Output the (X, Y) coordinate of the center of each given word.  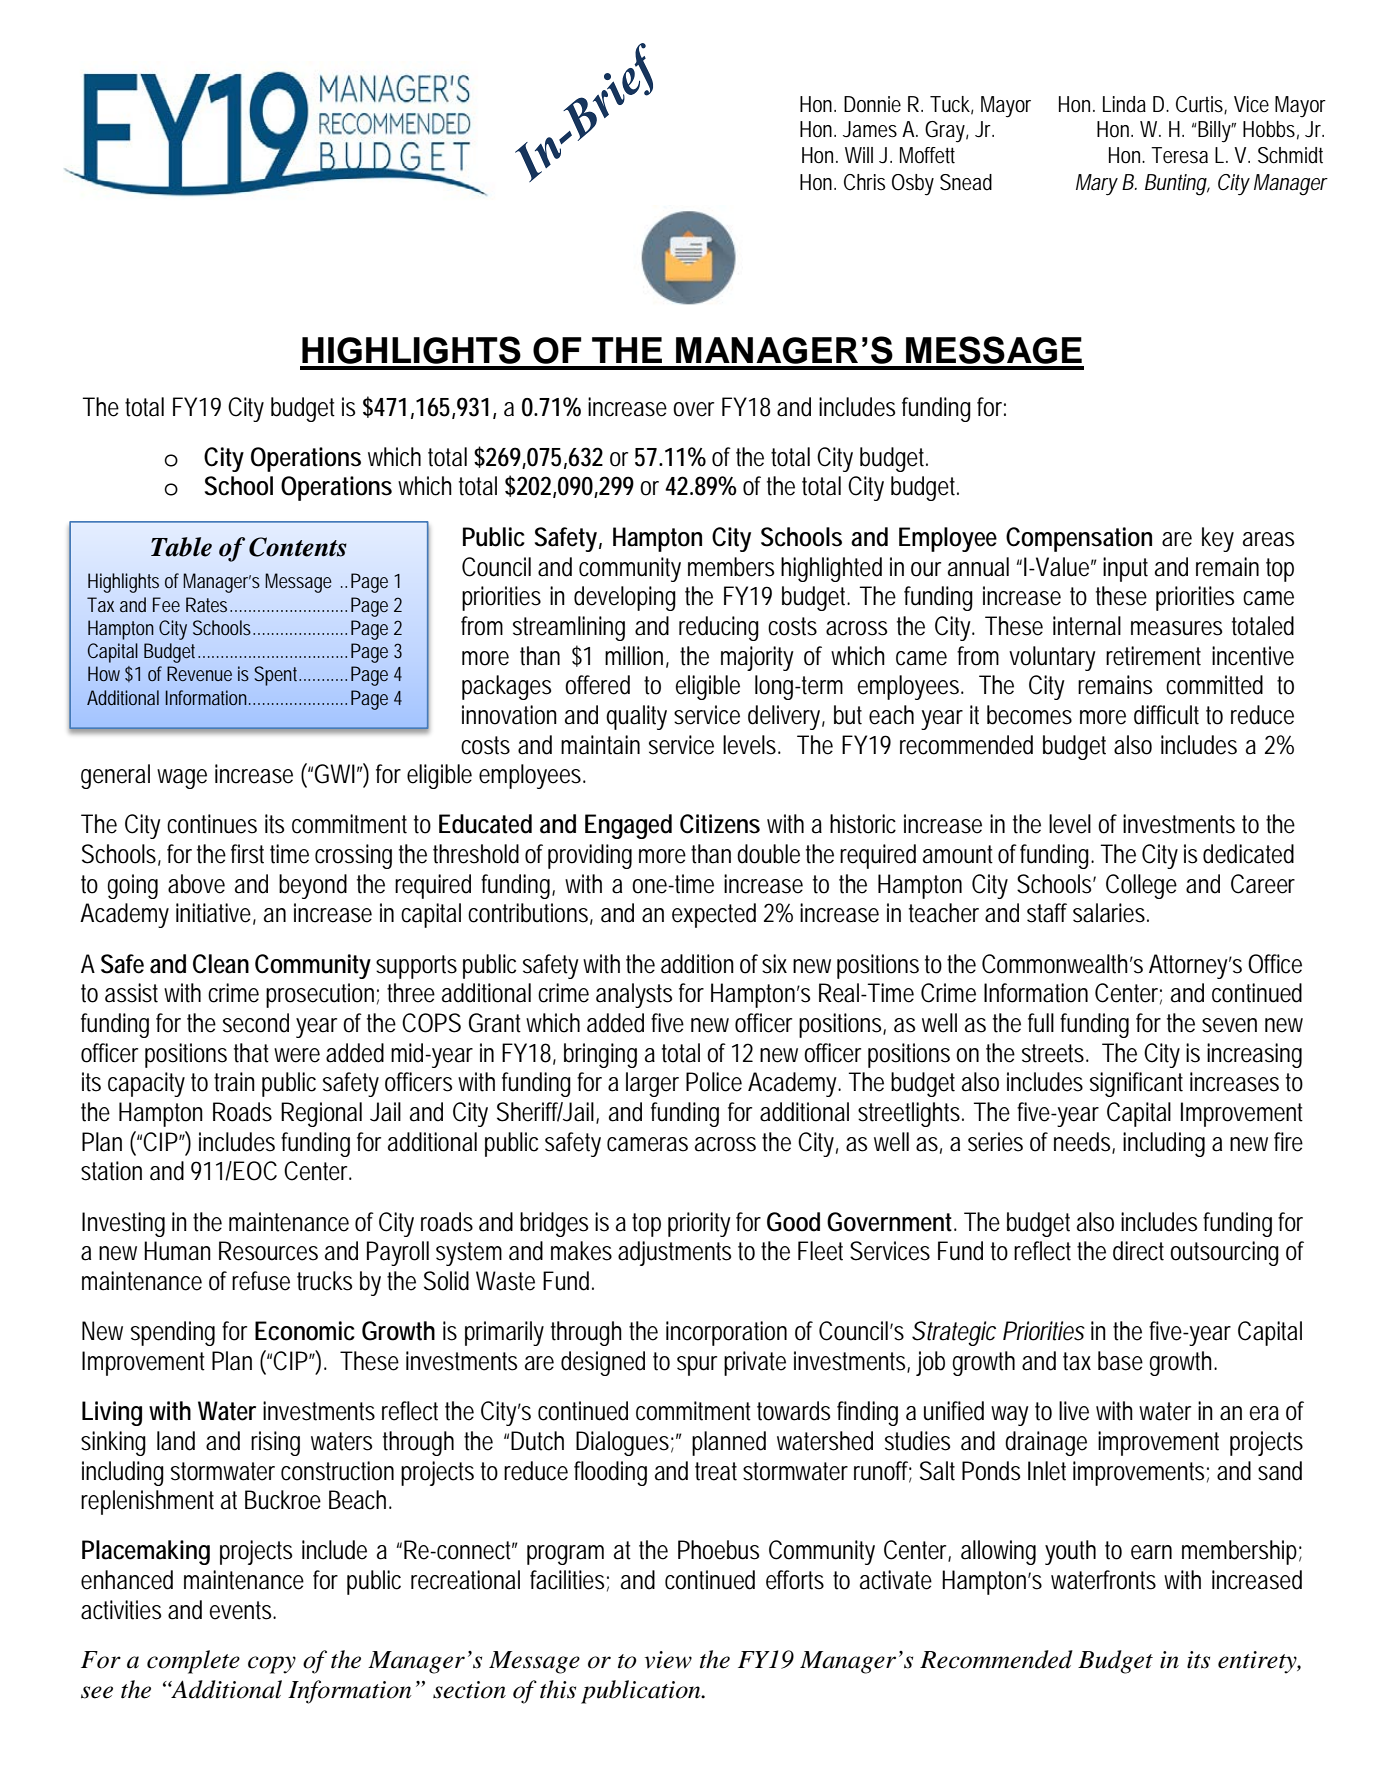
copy (272, 1665)
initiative (216, 914)
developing (625, 598)
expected (714, 915)
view (668, 1660)
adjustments (674, 1253)
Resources (268, 1251)
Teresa (1179, 155)
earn (1151, 1552)
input (1125, 569)
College (1141, 886)
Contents (298, 547)
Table (181, 547)
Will (859, 155)
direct (1138, 1251)
